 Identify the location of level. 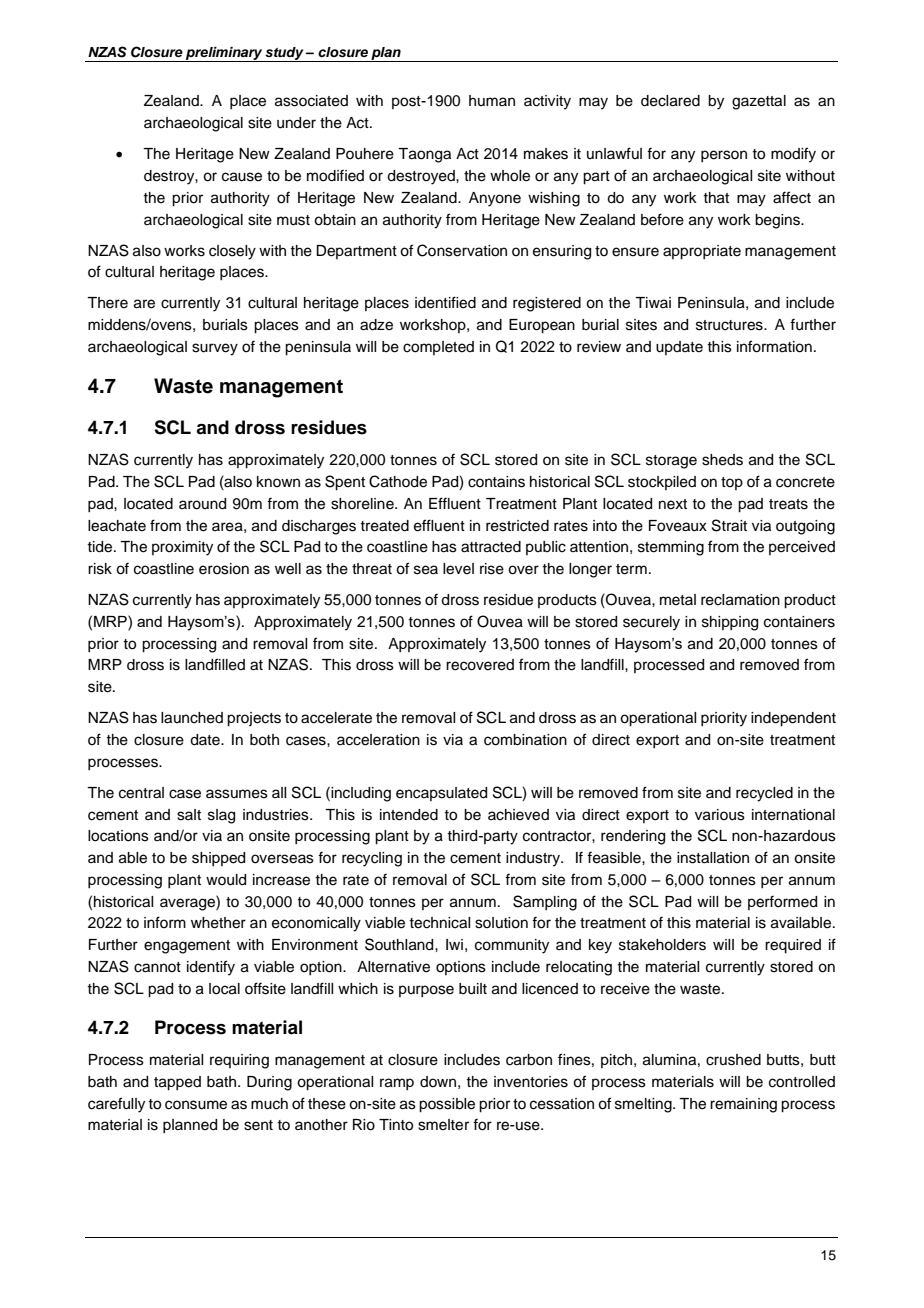
(458, 569).
